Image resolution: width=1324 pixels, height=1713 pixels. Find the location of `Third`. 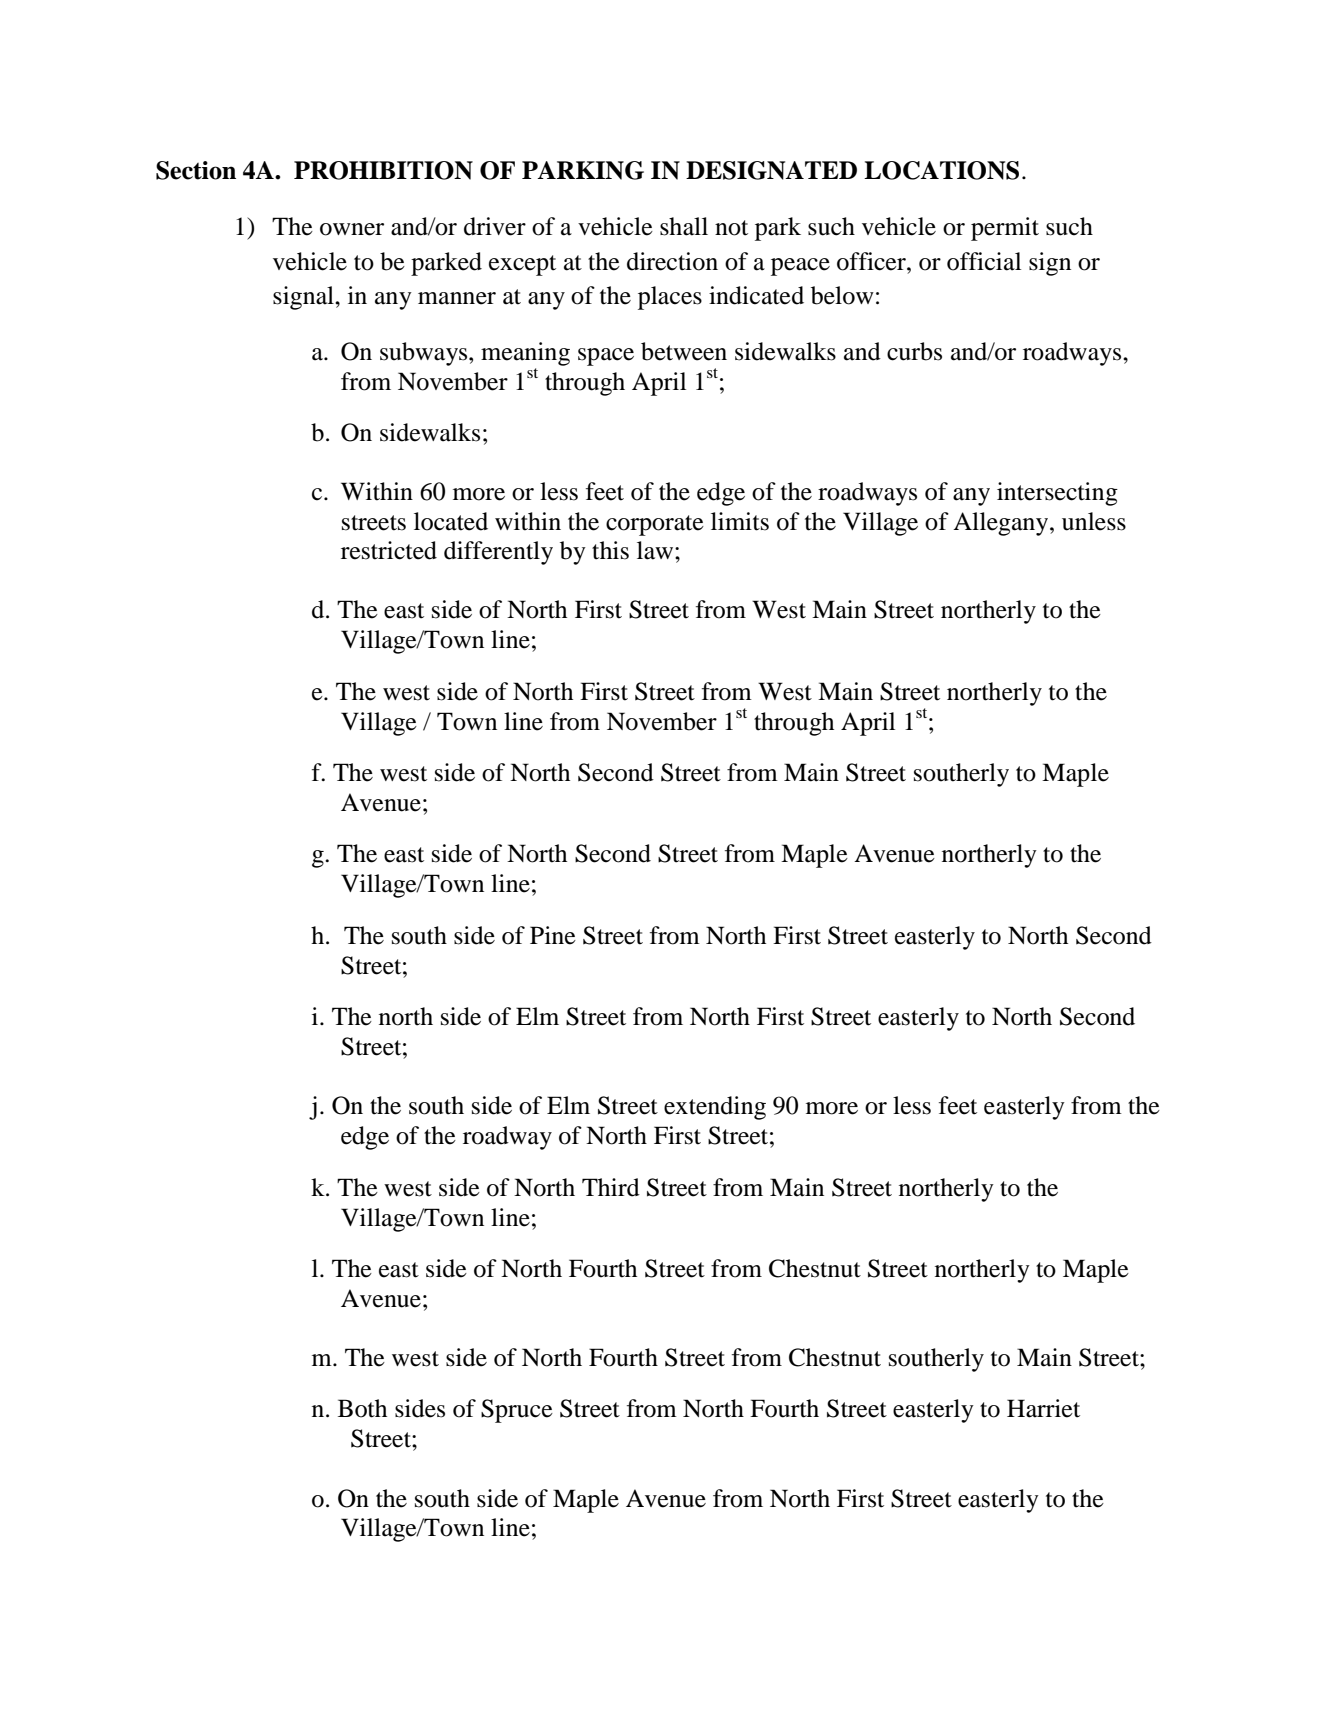

Third is located at coordinates (611, 1187).
